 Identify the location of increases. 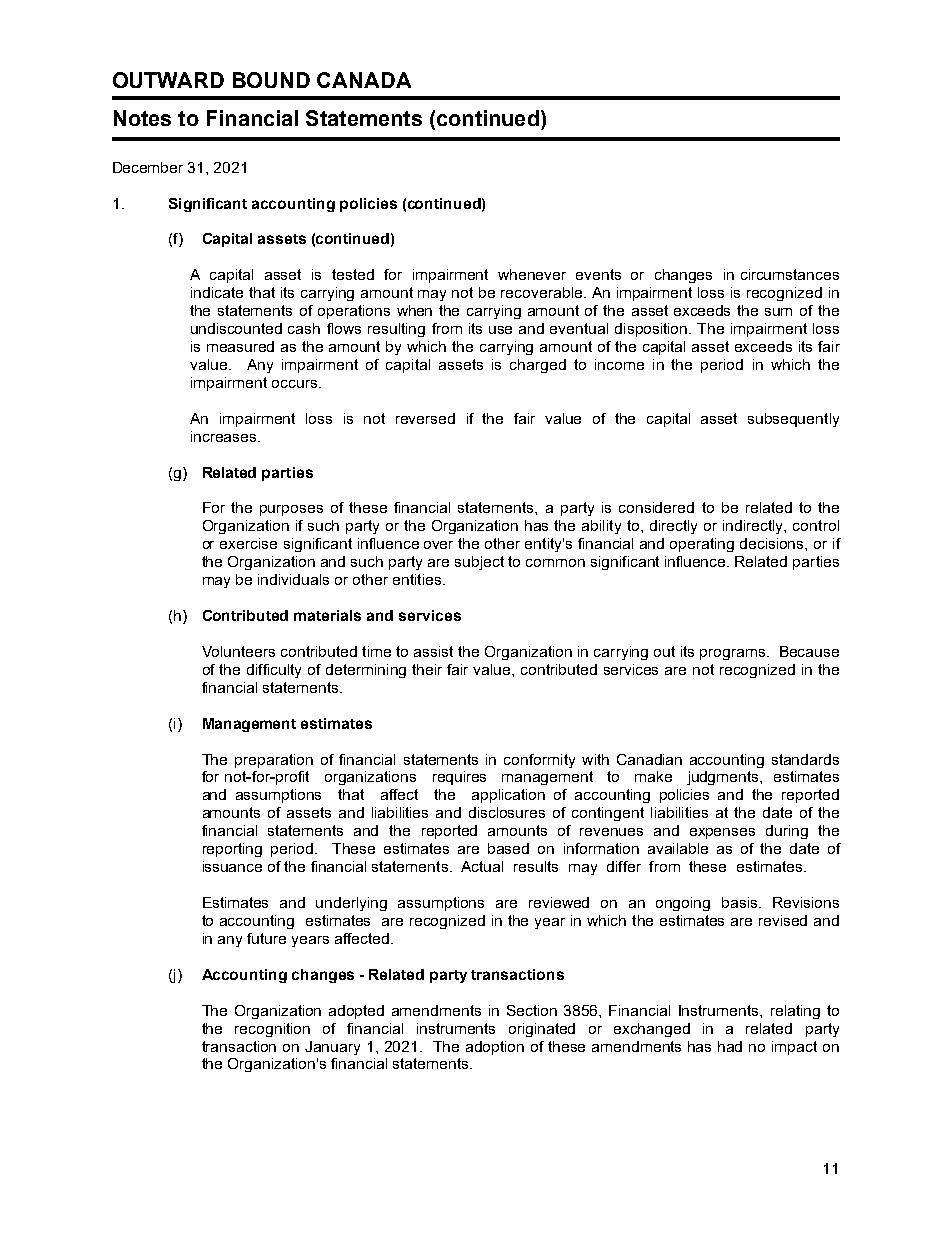
(225, 436).
